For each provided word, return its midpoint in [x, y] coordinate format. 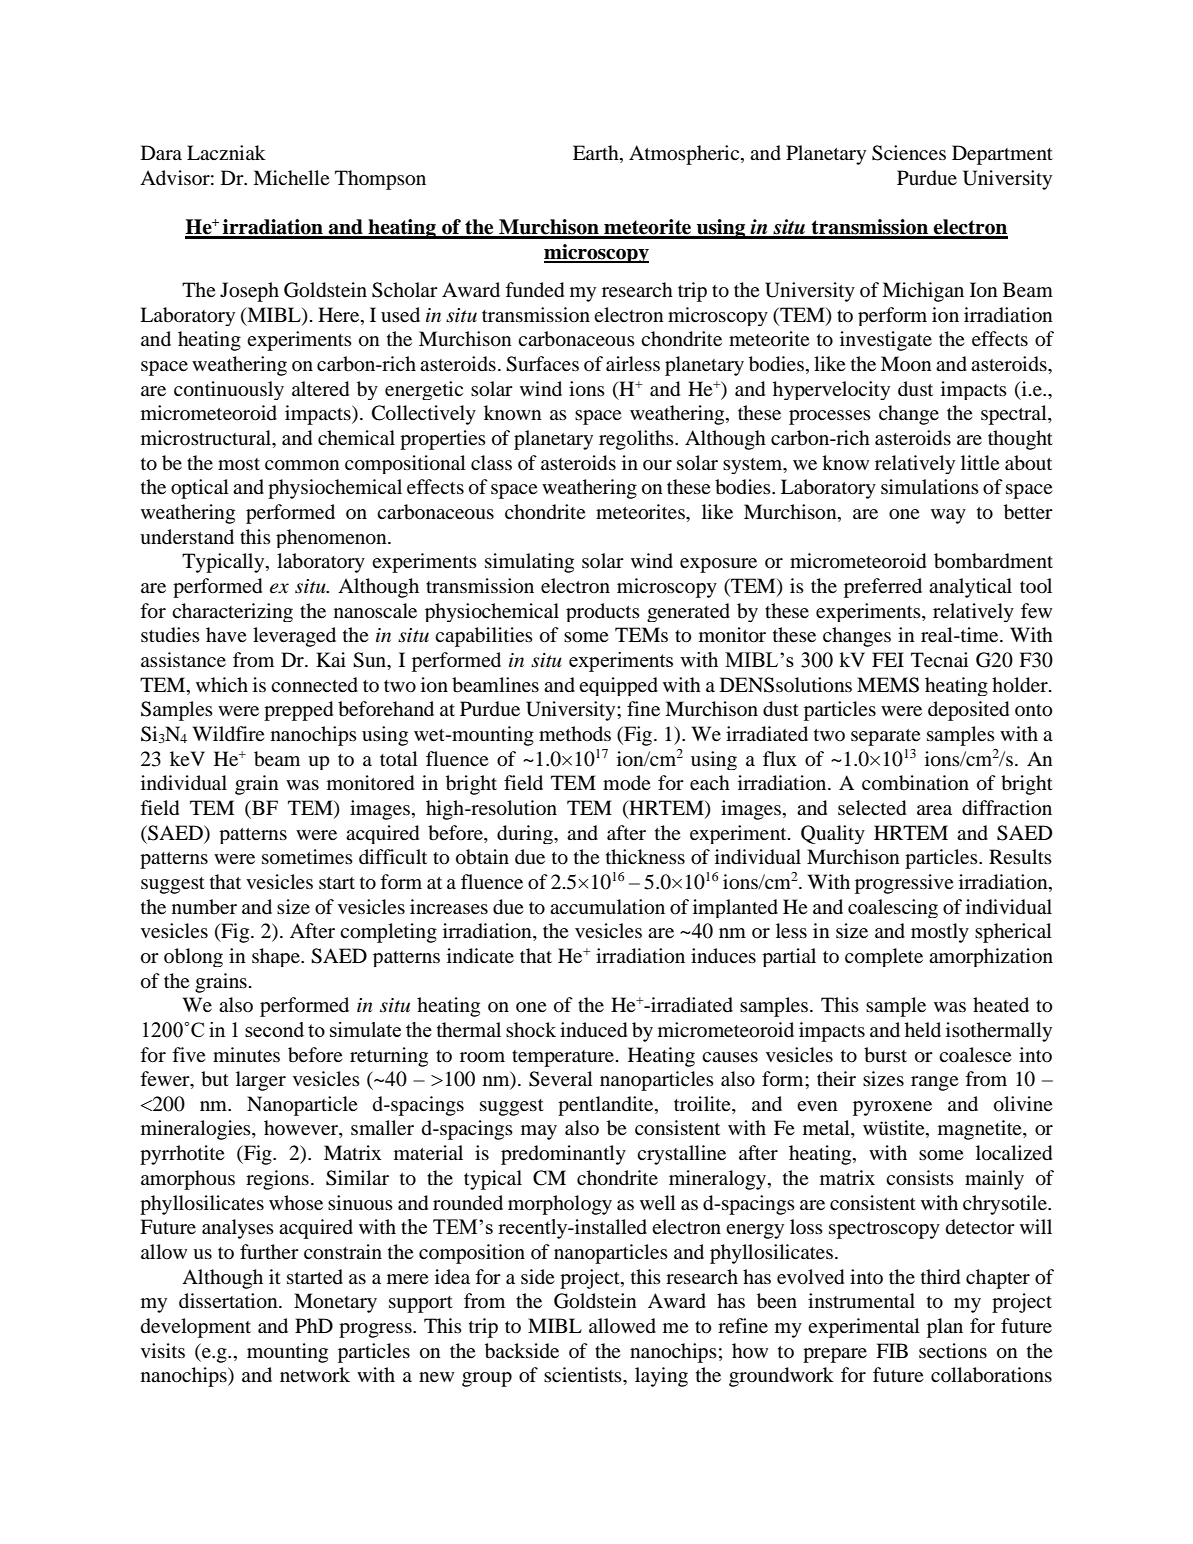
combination [915, 783]
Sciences [909, 153]
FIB [892, 1350]
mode [627, 783]
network [315, 1375]
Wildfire [229, 733]
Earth [597, 154]
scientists [584, 1374]
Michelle [291, 177]
